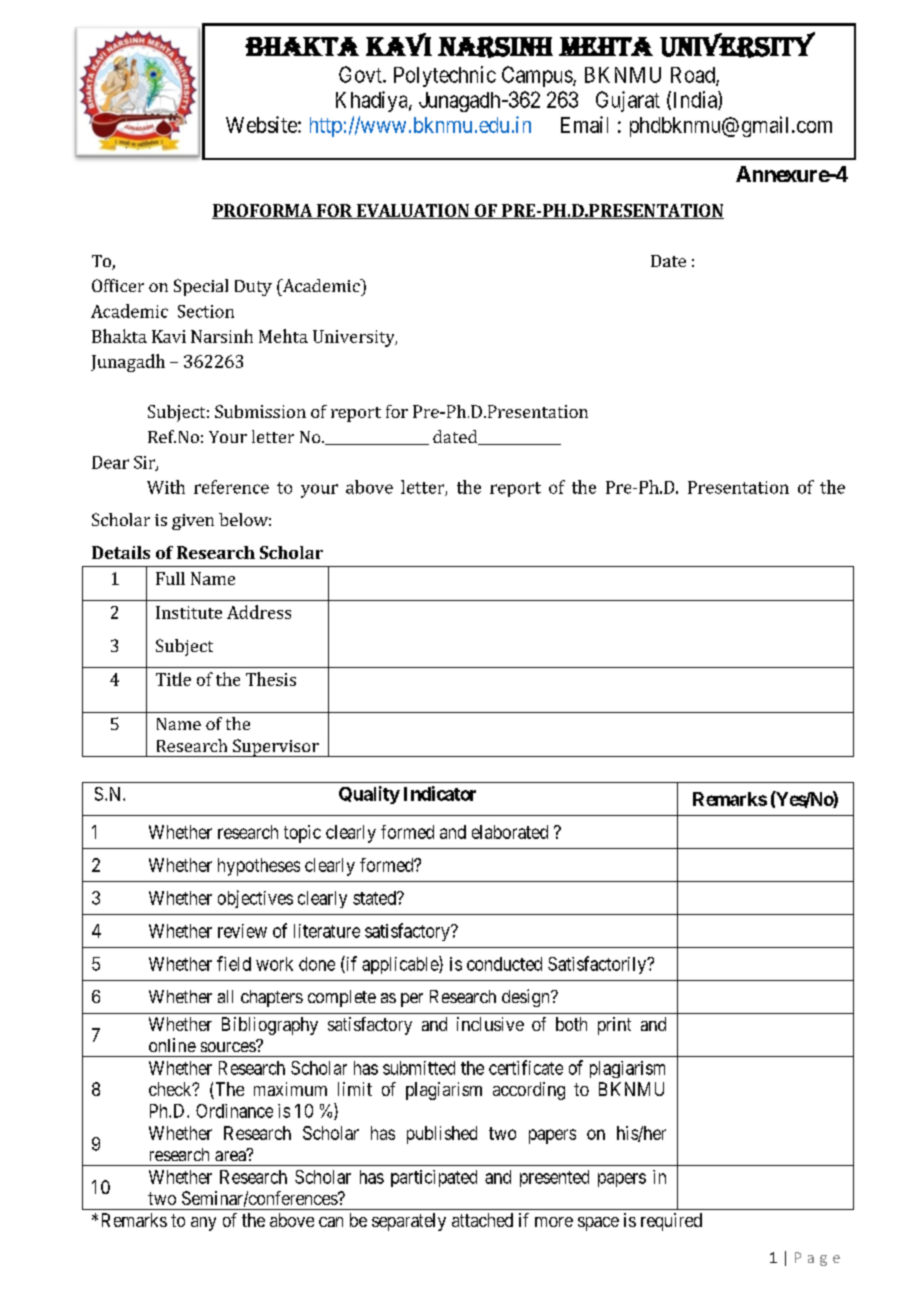 Image resolution: width=924 pixels, height=1308 pixels. What do you see at coordinates (262, 124) in the page?
I see `Website` at bounding box center [262, 124].
